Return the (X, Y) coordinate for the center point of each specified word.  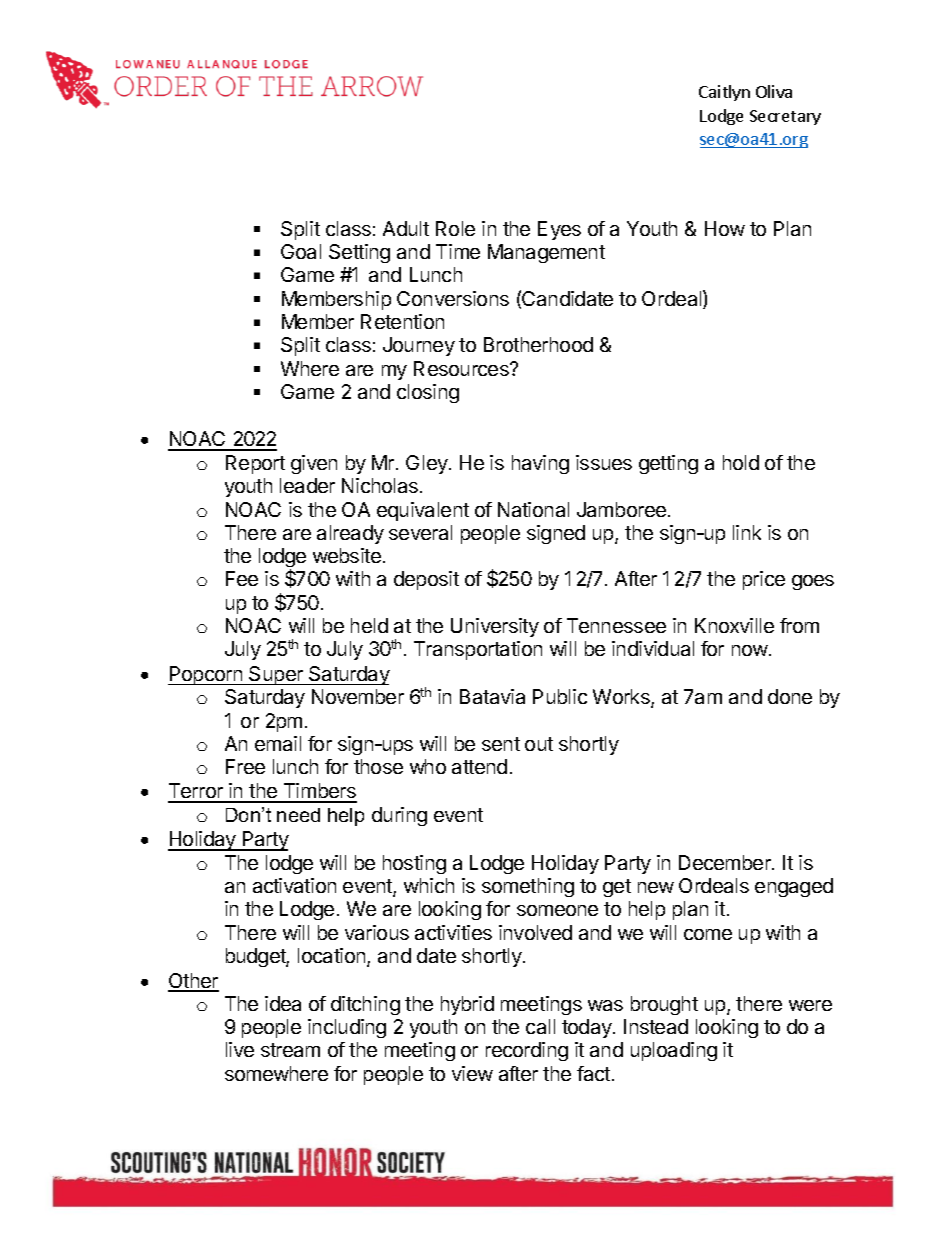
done (790, 696)
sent (501, 744)
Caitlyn (724, 93)
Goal (301, 251)
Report (255, 464)
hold (741, 462)
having (540, 464)
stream (290, 1050)
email (278, 743)
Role (455, 228)
